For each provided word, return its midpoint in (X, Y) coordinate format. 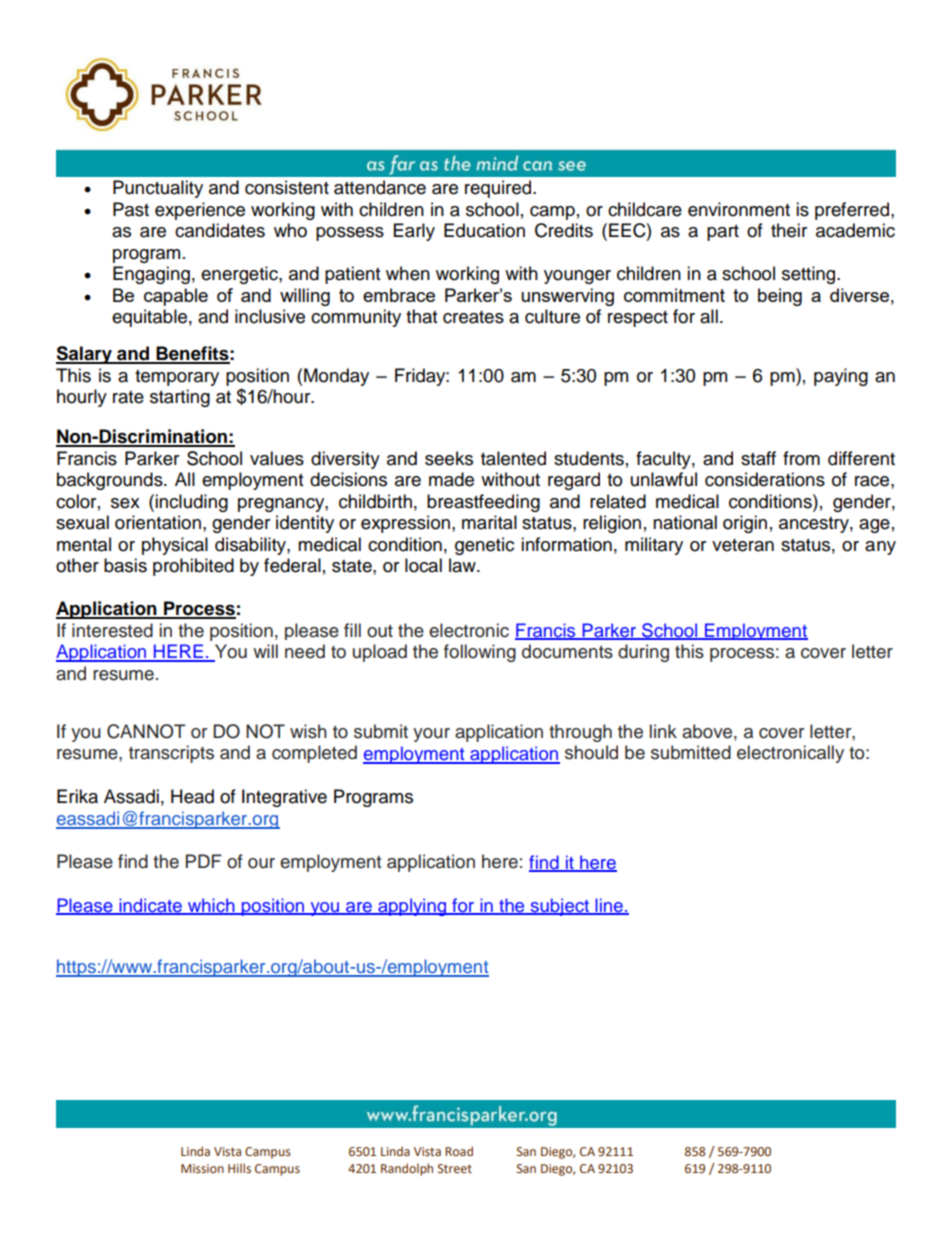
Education (484, 230)
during (643, 653)
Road (459, 1151)
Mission (202, 1168)
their (789, 230)
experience (200, 211)
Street (455, 1168)
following (480, 653)
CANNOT (146, 731)
